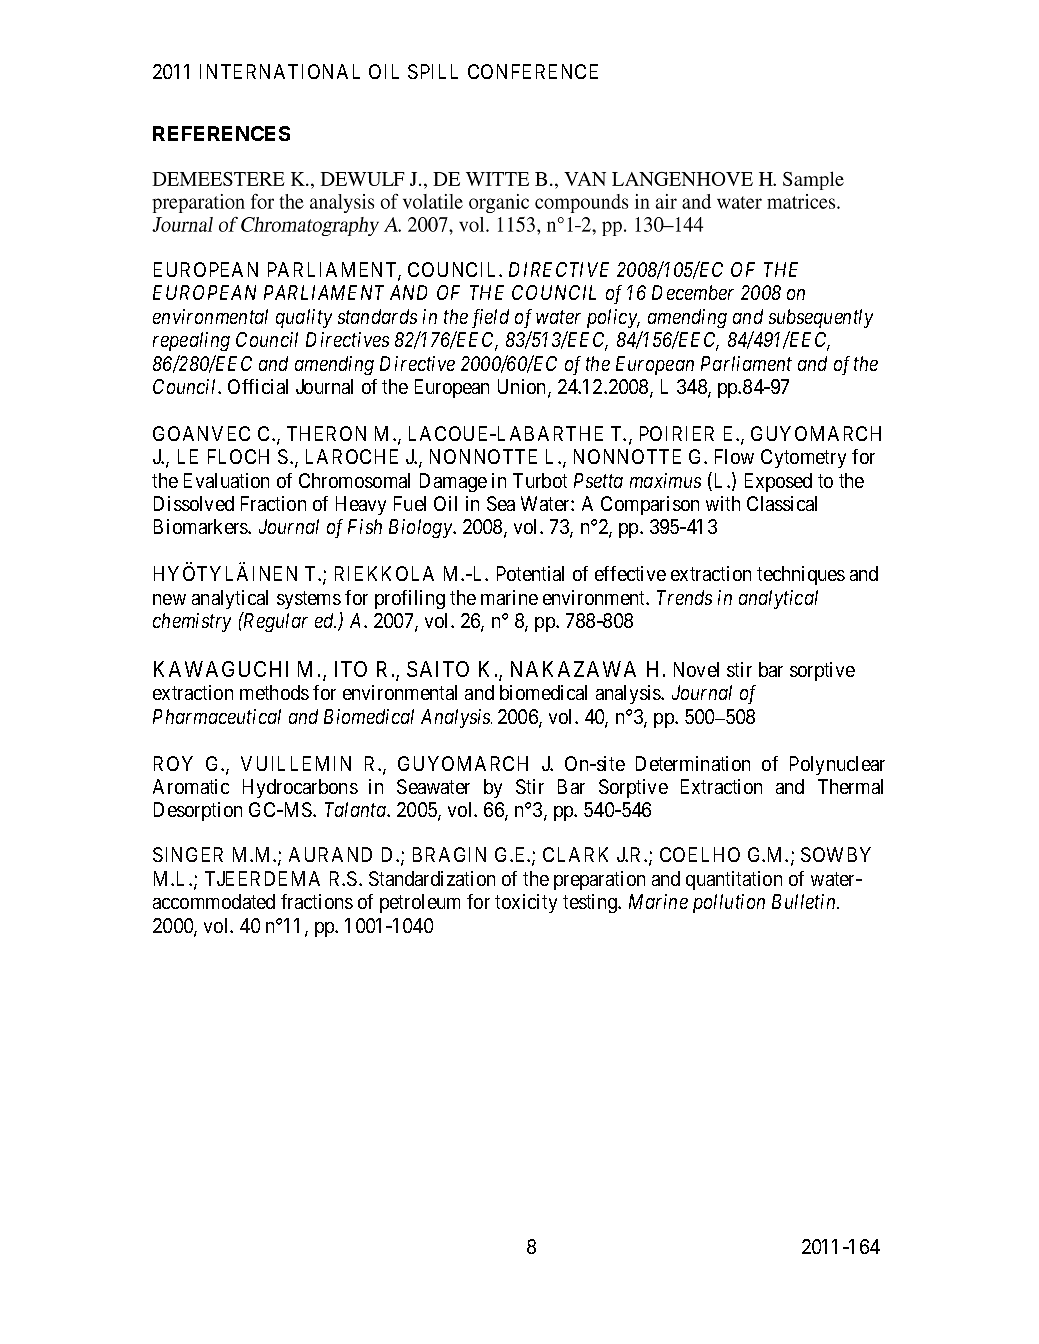 The image size is (1039, 1344). Describe the element at coordinates (523, 388) in the image. I see `Union` at that location.
